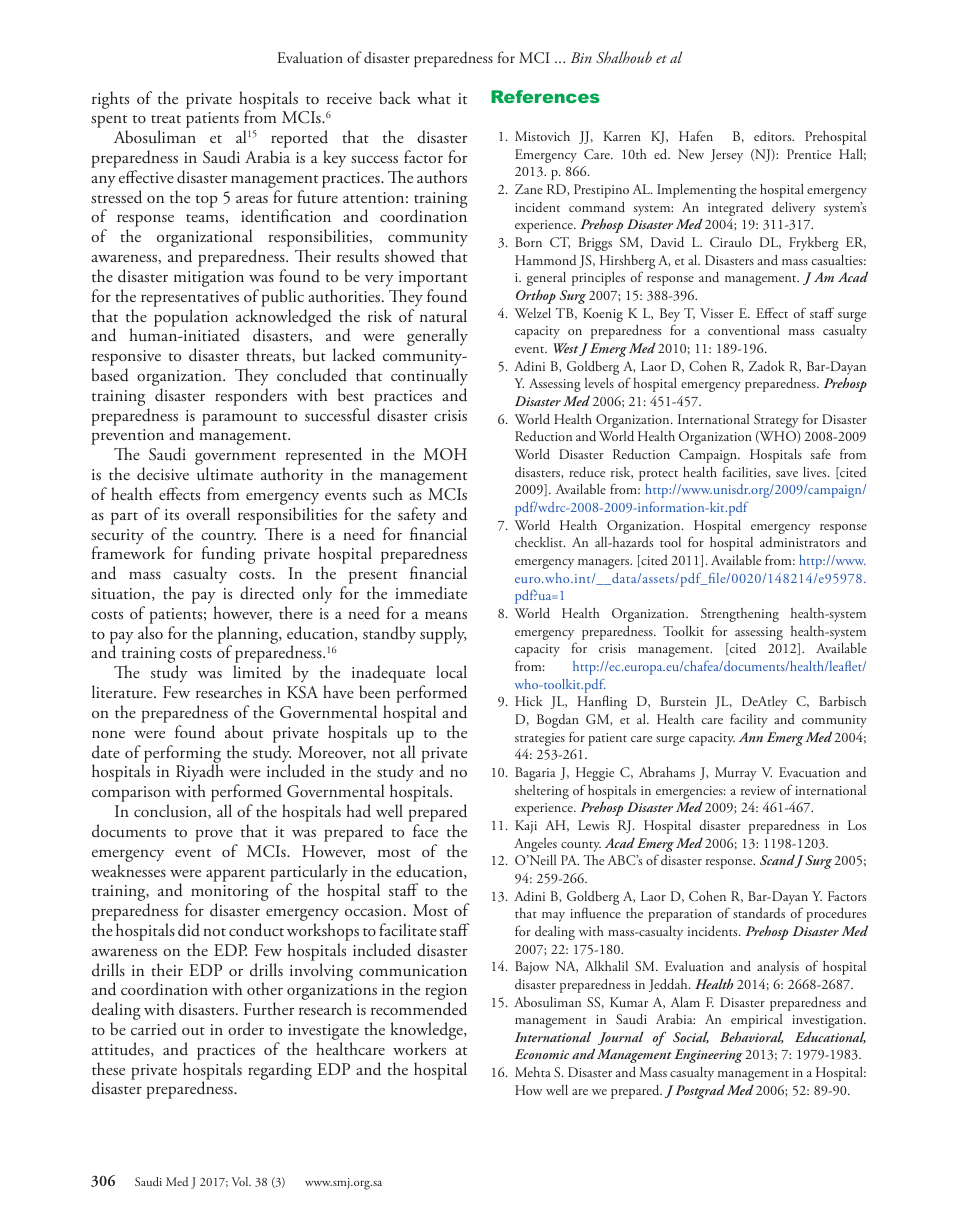 The image size is (958, 1232). What do you see at coordinates (228, 556) in the screenshot?
I see `funding` at bounding box center [228, 556].
